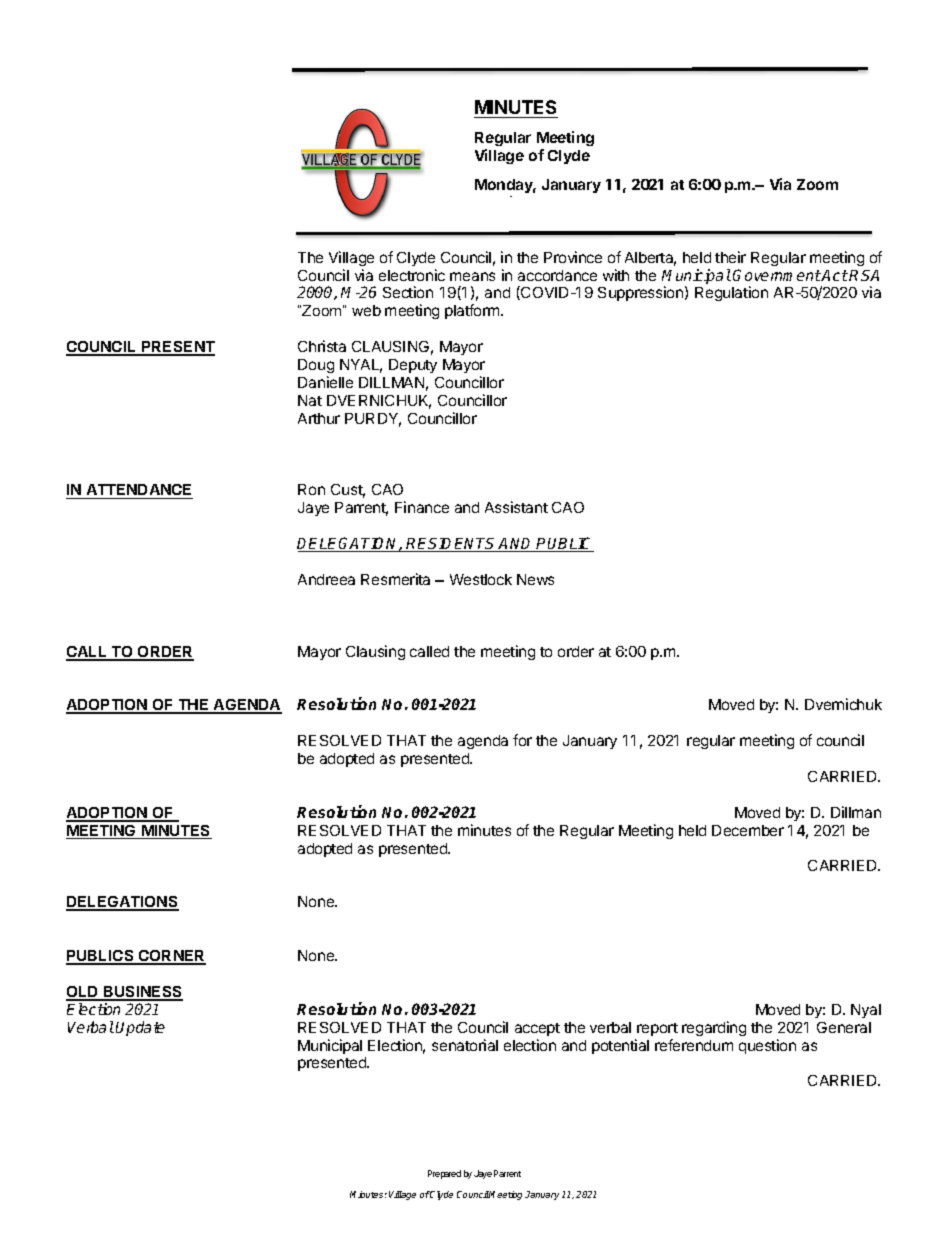 This page has height=1233, width=952. What do you see at coordinates (516, 507) in the page?
I see `Assistant` at bounding box center [516, 507].
